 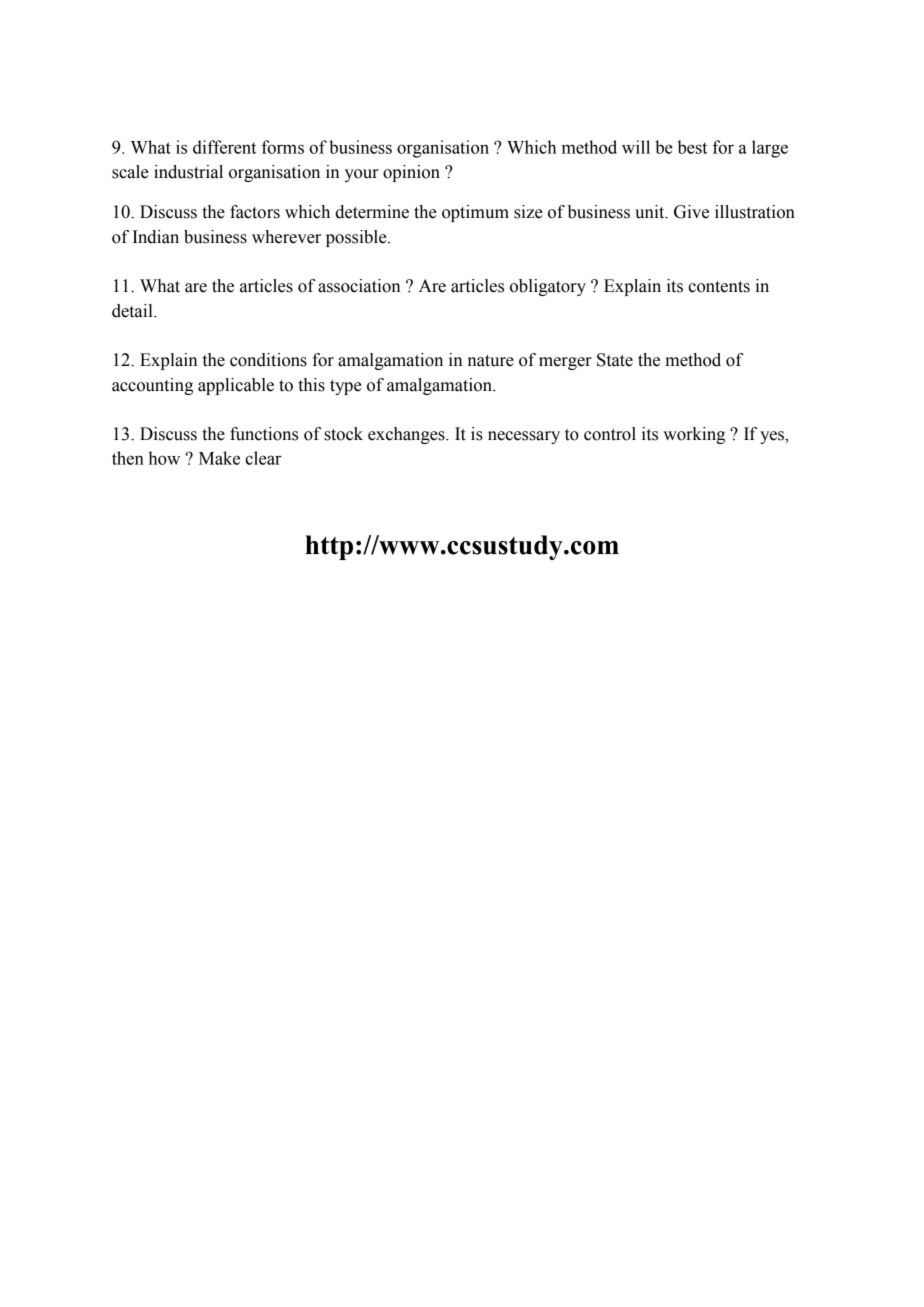 What do you see at coordinates (691, 212) in the screenshot?
I see `Give` at bounding box center [691, 212].
